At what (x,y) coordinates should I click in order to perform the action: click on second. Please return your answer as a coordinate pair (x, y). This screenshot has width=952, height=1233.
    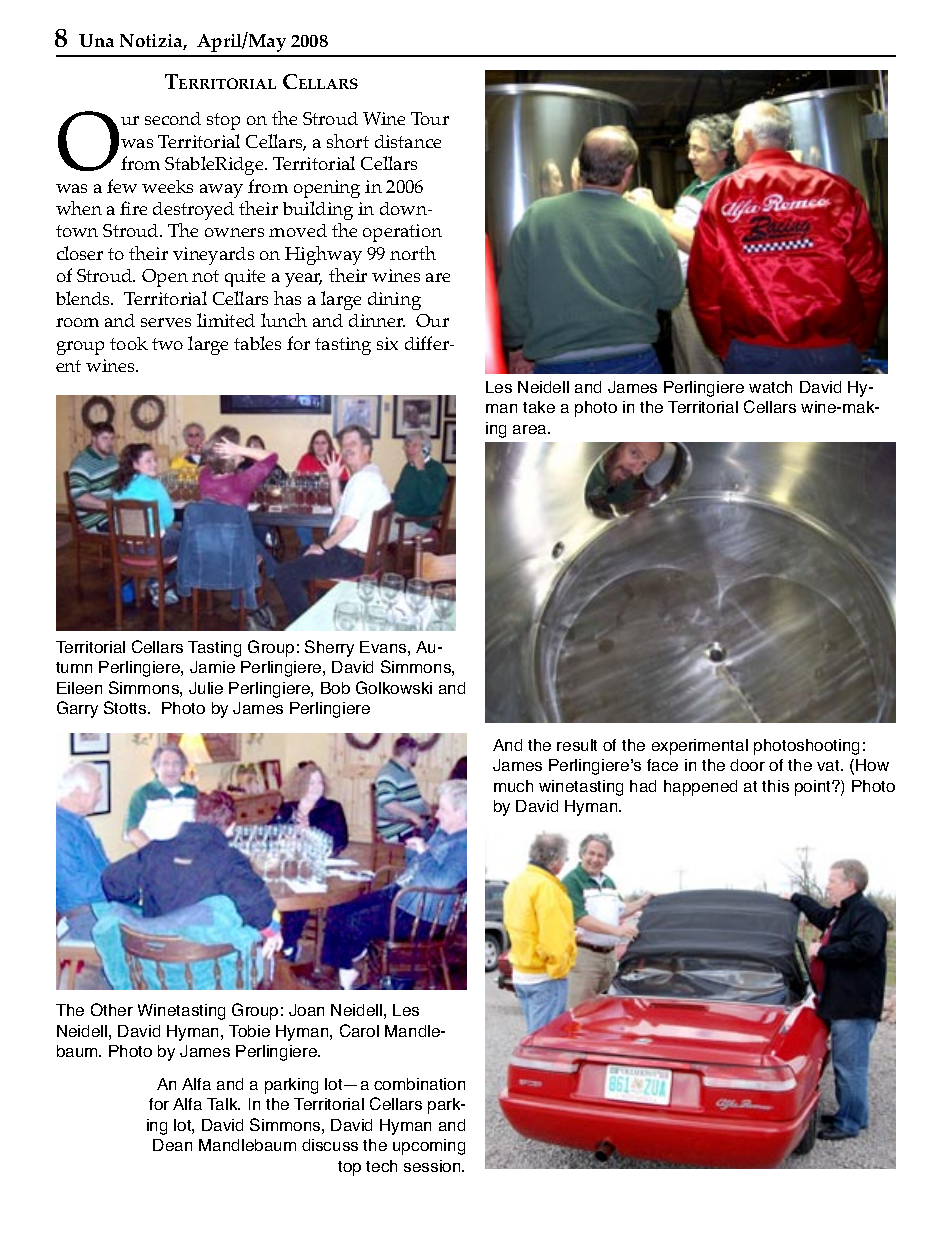
    Looking at the image, I should click on (173, 118).
